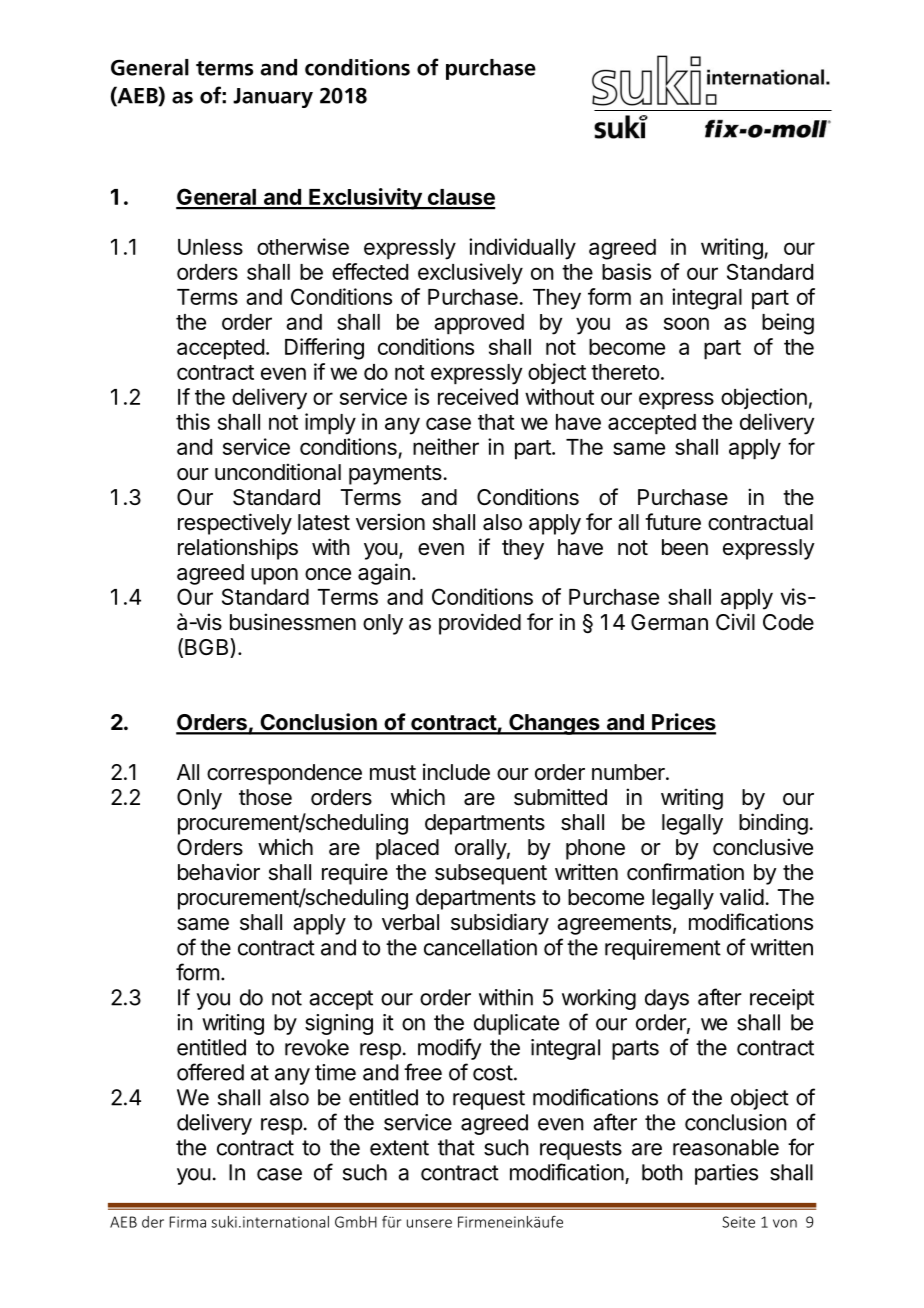 The width and height of the screenshot is (924, 1308). What do you see at coordinates (429, 1223) in the screenshot?
I see `unsere` at bounding box center [429, 1223].
